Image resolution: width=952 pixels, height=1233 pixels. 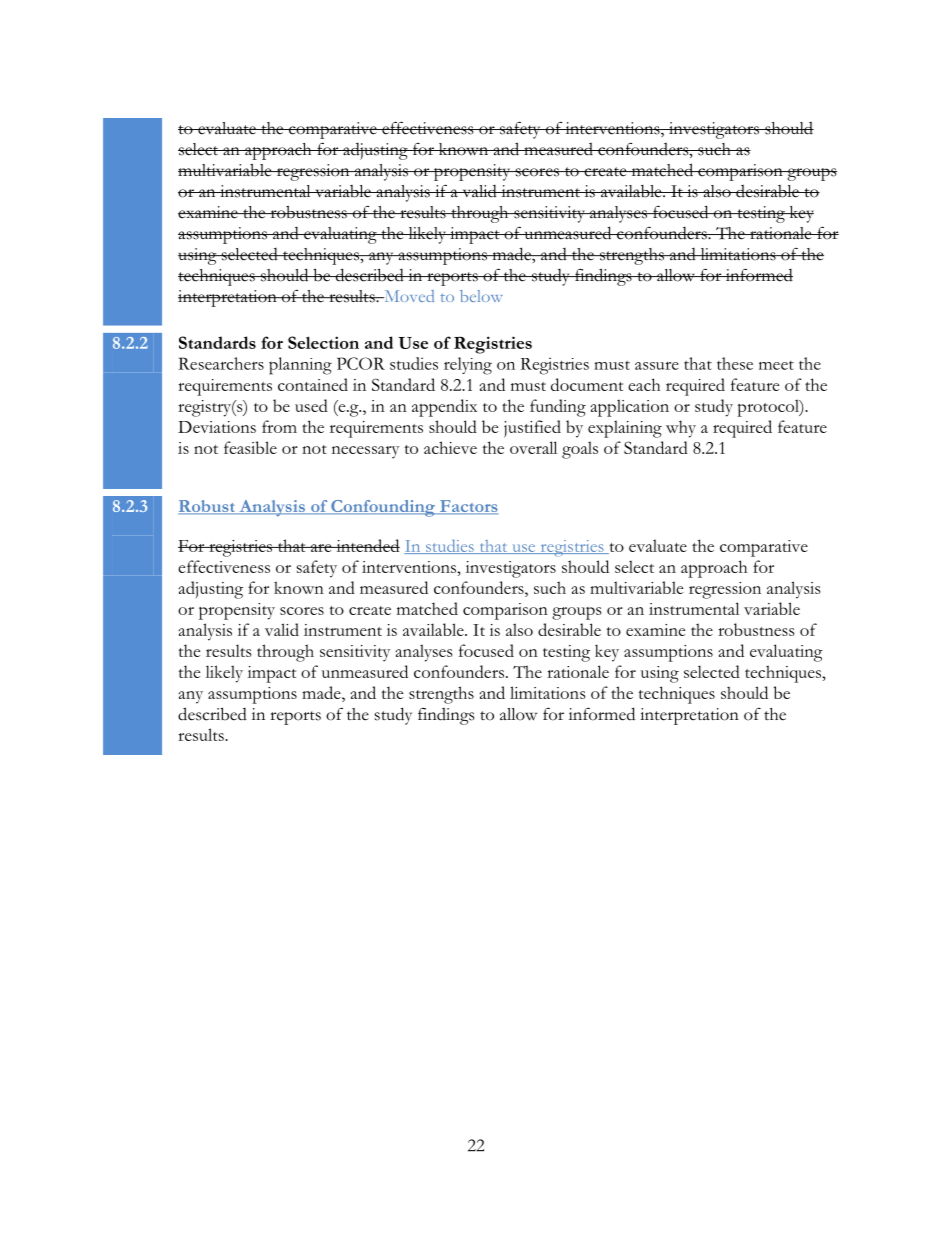 What do you see at coordinates (468, 366) in the screenshot?
I see `relying` at bounding box center [468, 366].
